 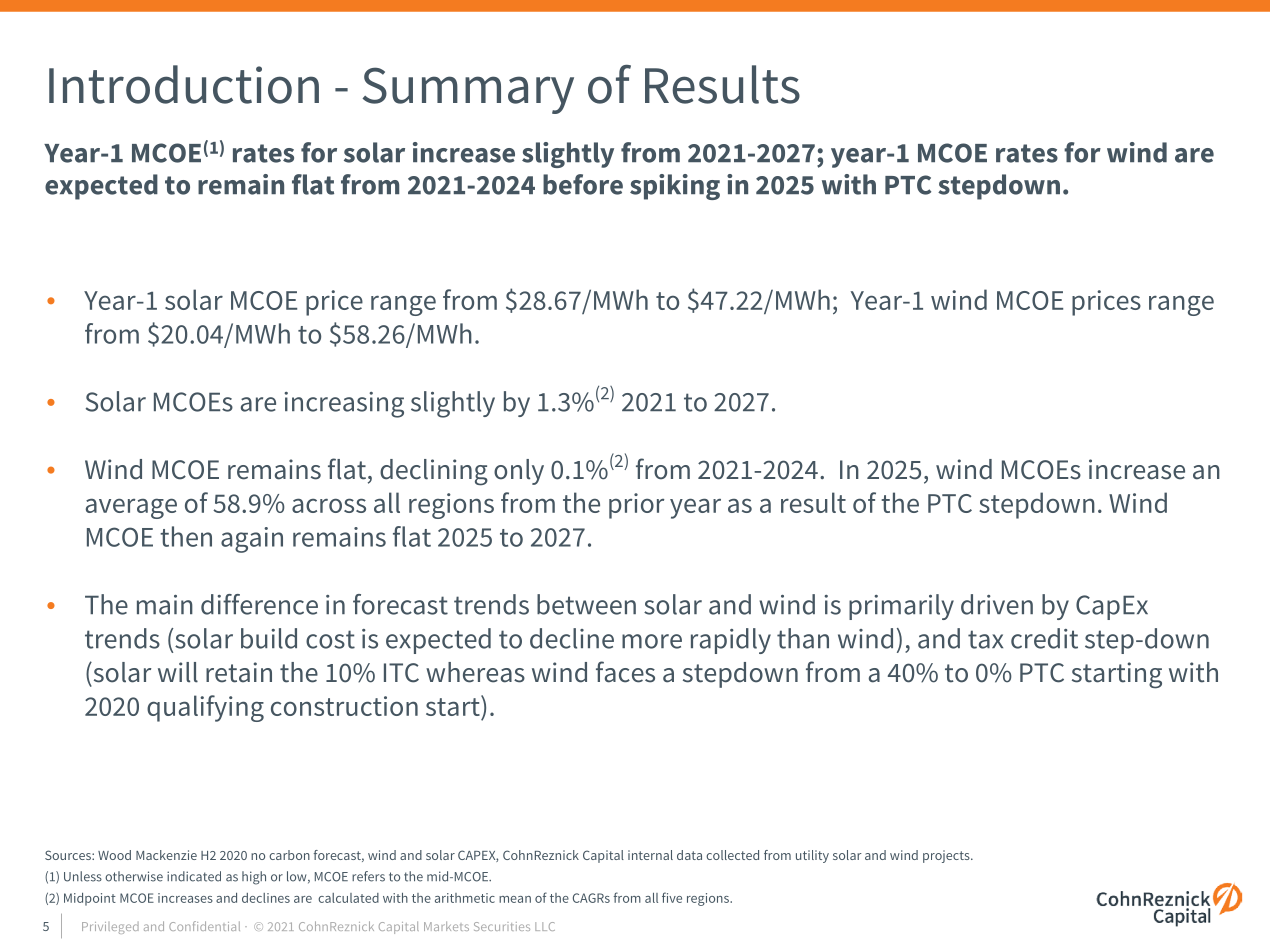 What do you see at coordinates (636, 506) in the screenshot?
I see `prior` at bounding box center [636, 506].
